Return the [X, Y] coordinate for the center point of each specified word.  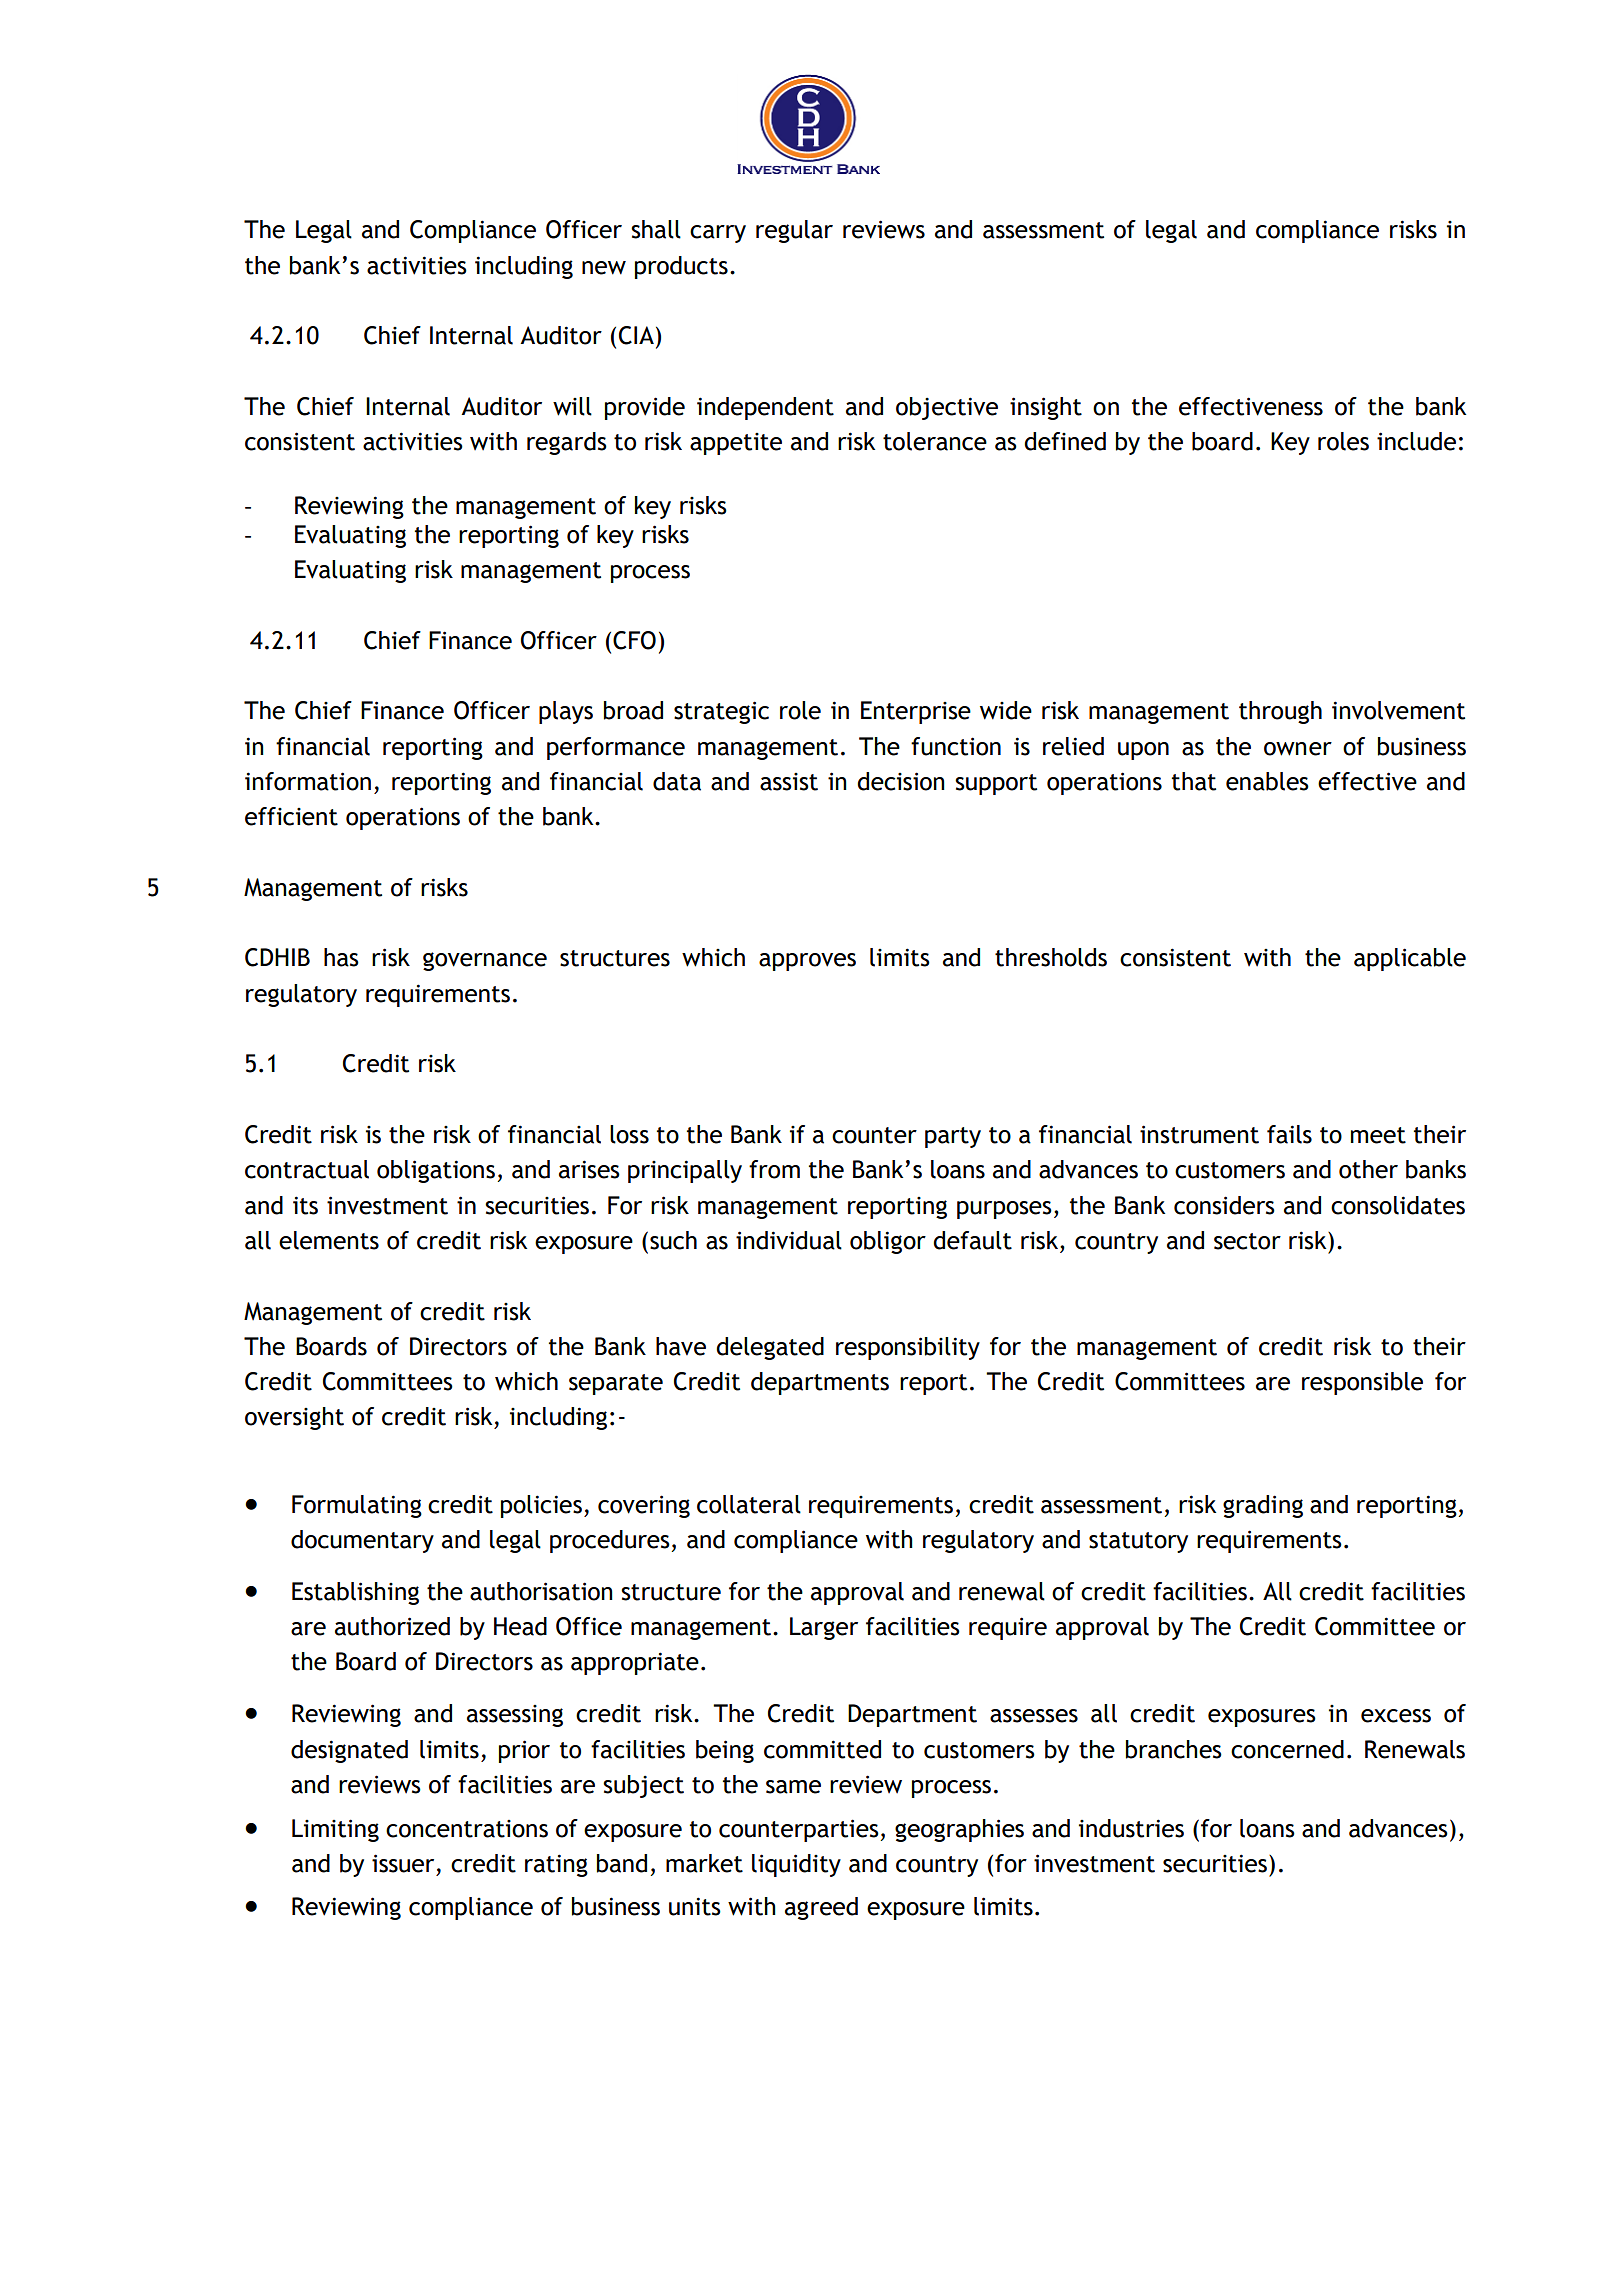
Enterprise [916, 712]
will [572, 406]
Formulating [357, 1506]
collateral [749, 1504]
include [1416, 441]
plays [566, 712]
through [1280, 712]
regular [794, 231]
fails [1289, 1134]
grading [1263, 1506]
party [953, 1137]
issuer [403, 1863]
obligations [436, 1171]
